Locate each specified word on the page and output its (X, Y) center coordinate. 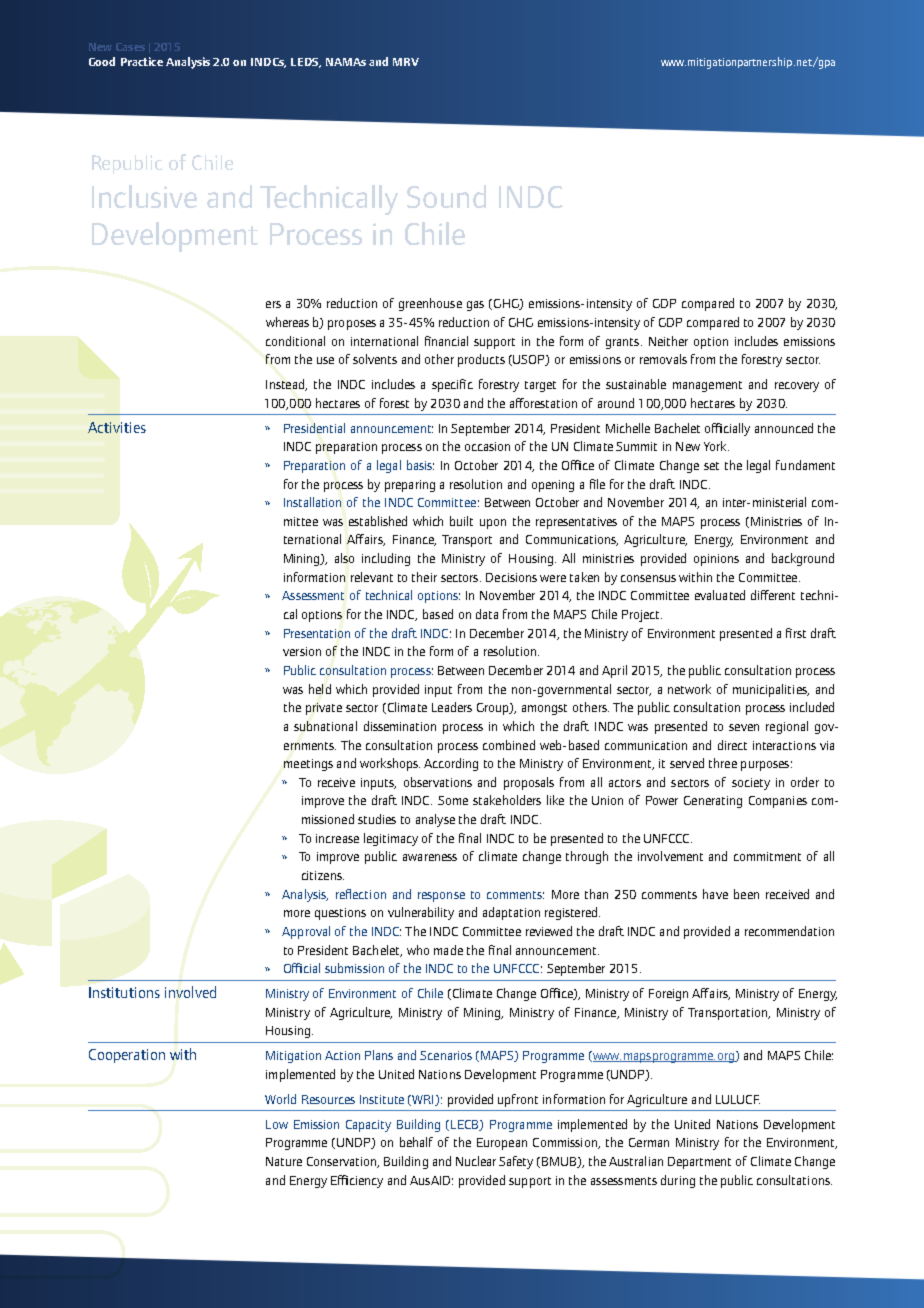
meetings (308, 765)
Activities (117, 427)
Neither (668, 341)
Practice (142, 61)
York (716, 446)
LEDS (306, 63)
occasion (487, 446)
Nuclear (476, 1161)
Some (453, 800)
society (751, 784)
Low (277, 1124)
